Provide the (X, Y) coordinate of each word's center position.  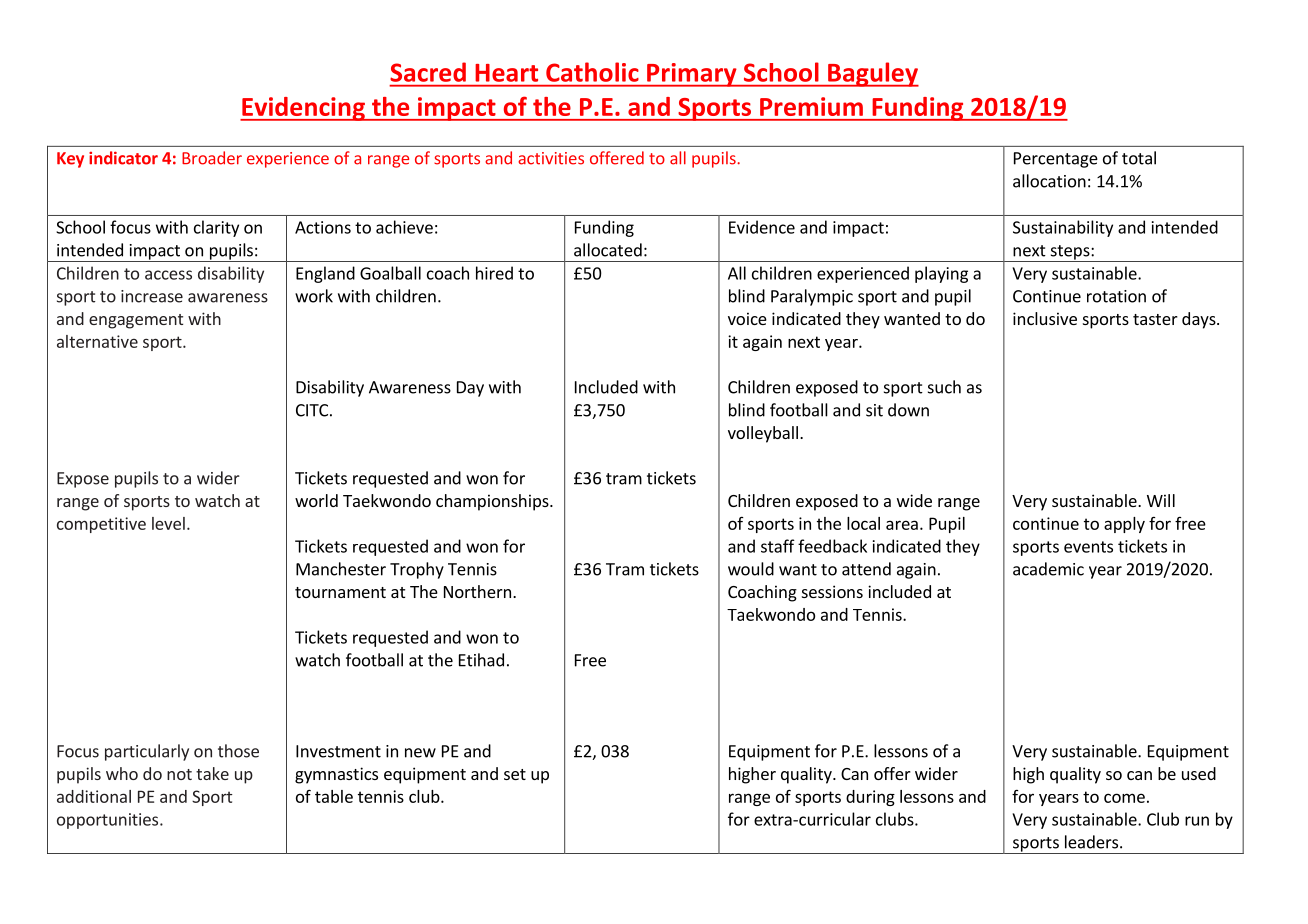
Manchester (341, 569)
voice (747, 318)
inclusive (1045, 318)
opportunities (109, 821)
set (515, 774)
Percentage (1056, 160)
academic (1048, 569)
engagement (136, 321)
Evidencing (303, 109)
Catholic (592, 72)
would (751, 569)
